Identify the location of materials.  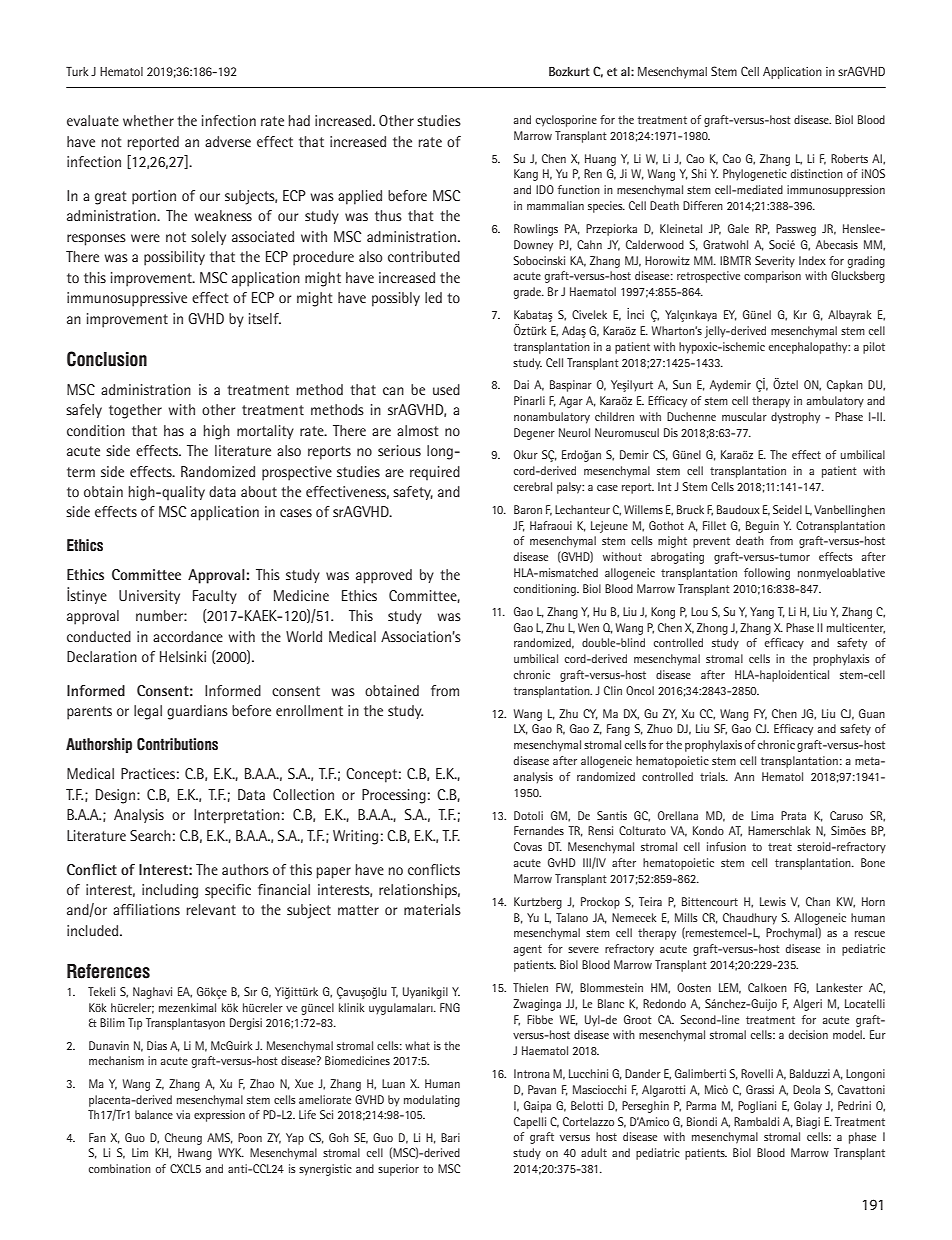
(432, 909).
